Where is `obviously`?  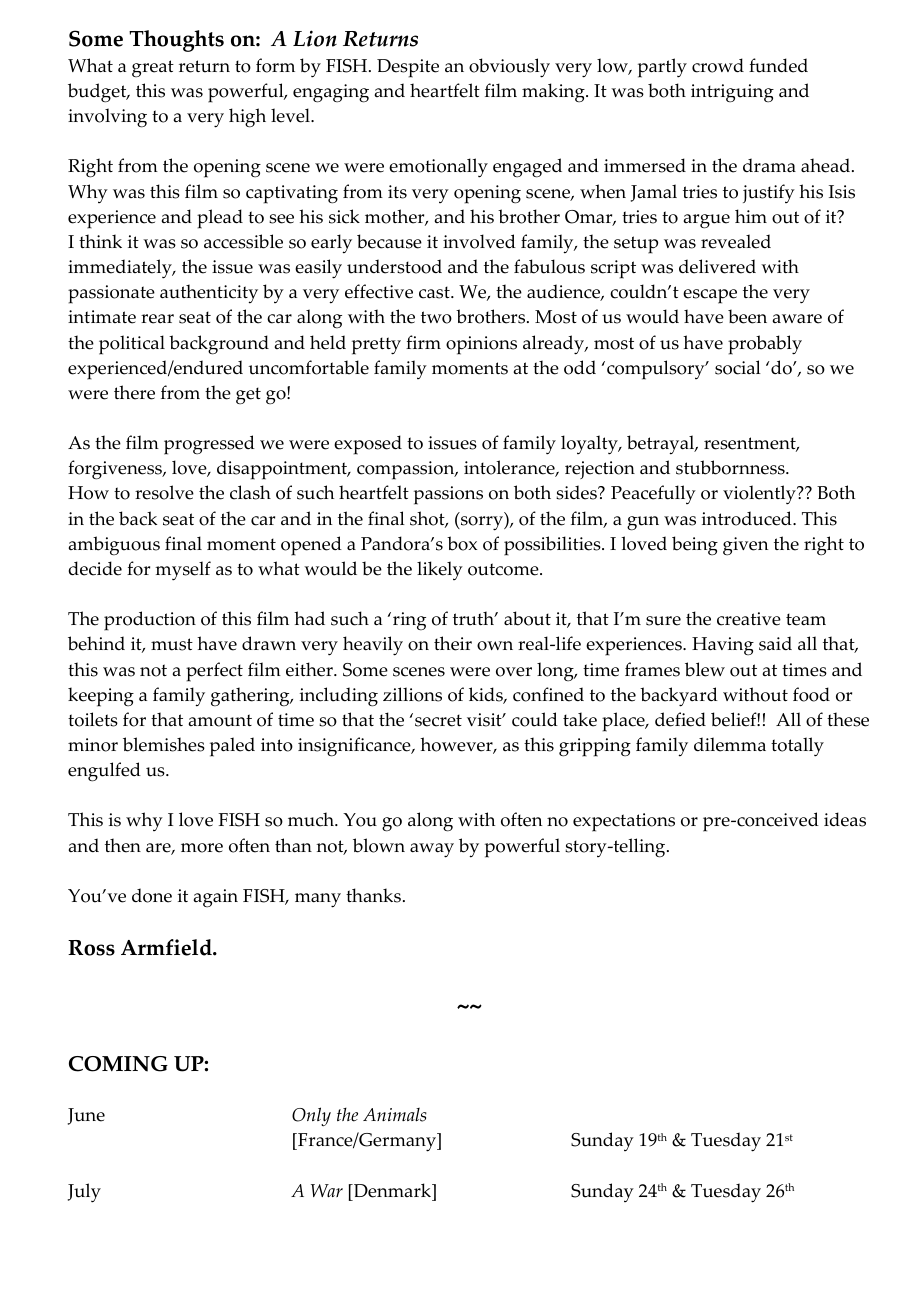
obviously is located at coordinates (509, 68).
